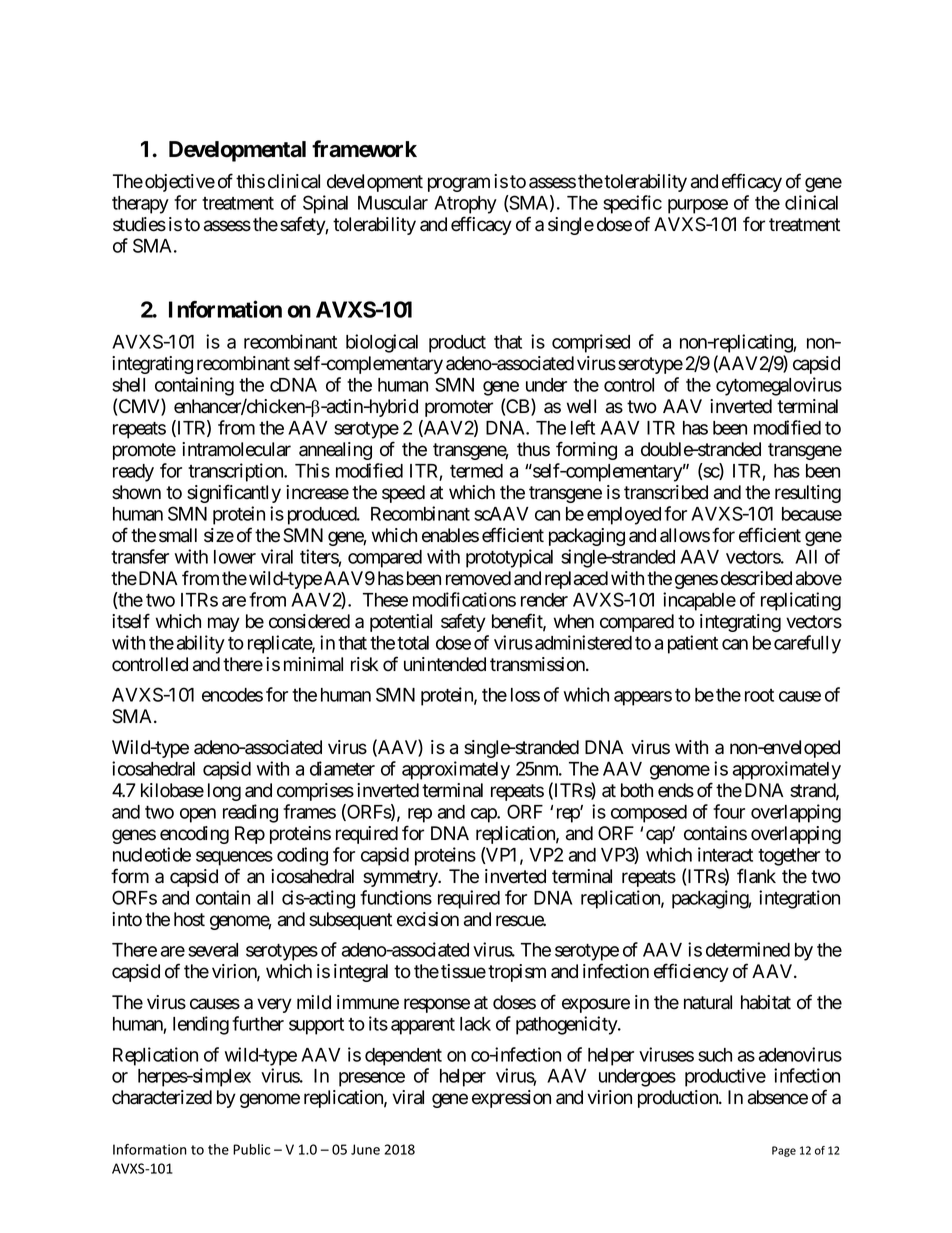 The image size is (952, 1233). I want to click on root, so click(759, 695).
